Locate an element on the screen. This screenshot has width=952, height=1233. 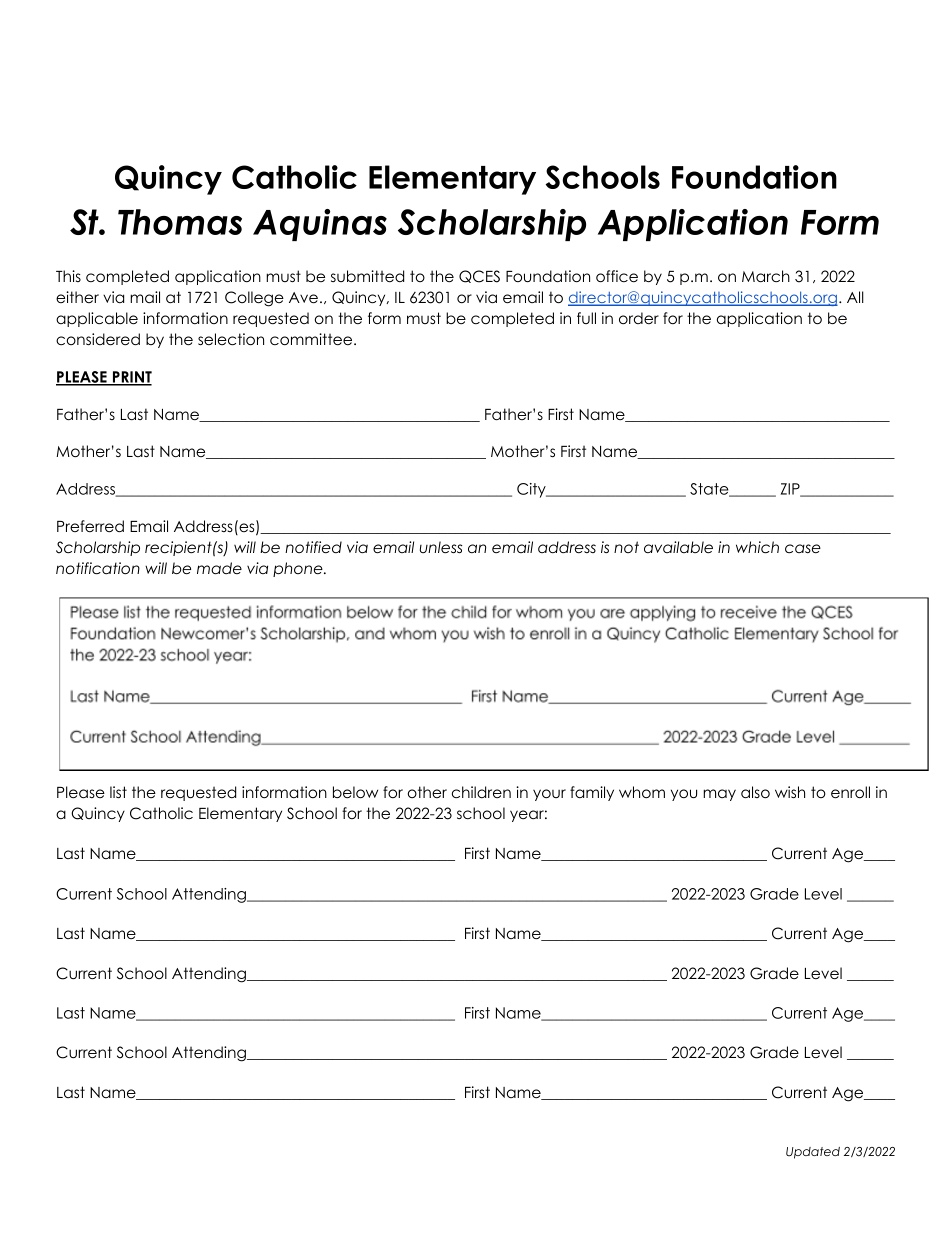
also is located at coordinates (755, 792).
